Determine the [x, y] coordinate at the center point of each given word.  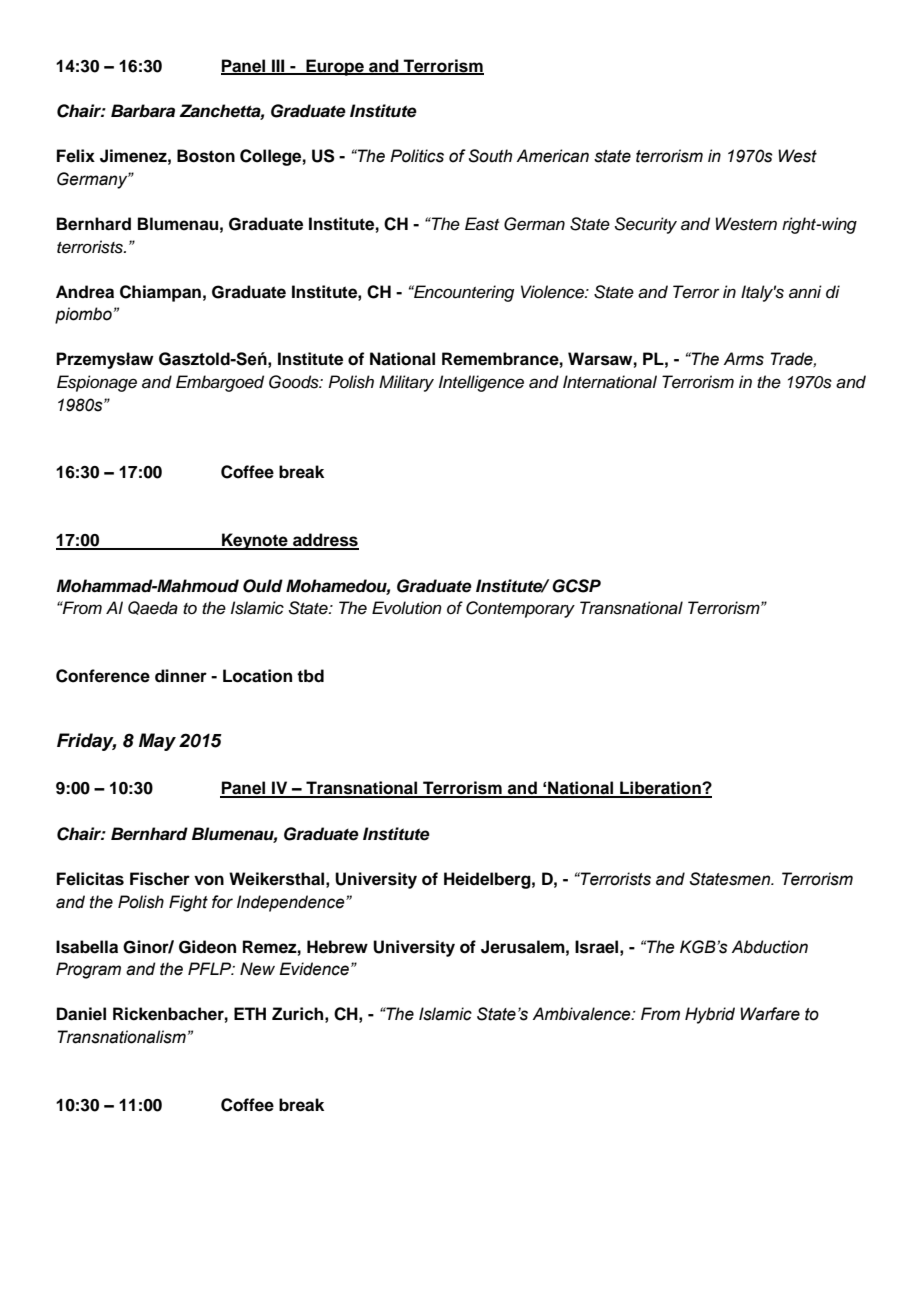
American [552, 156]
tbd [310, 676]
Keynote [255, 541]
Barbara [143, 111]
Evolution [407, 608]
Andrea [85, 292]
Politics [417, 156]
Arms [743, 359]
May [157, 742]
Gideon [207, 947]
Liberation [660, 789]
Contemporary [520, 609]
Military [406, 383]
